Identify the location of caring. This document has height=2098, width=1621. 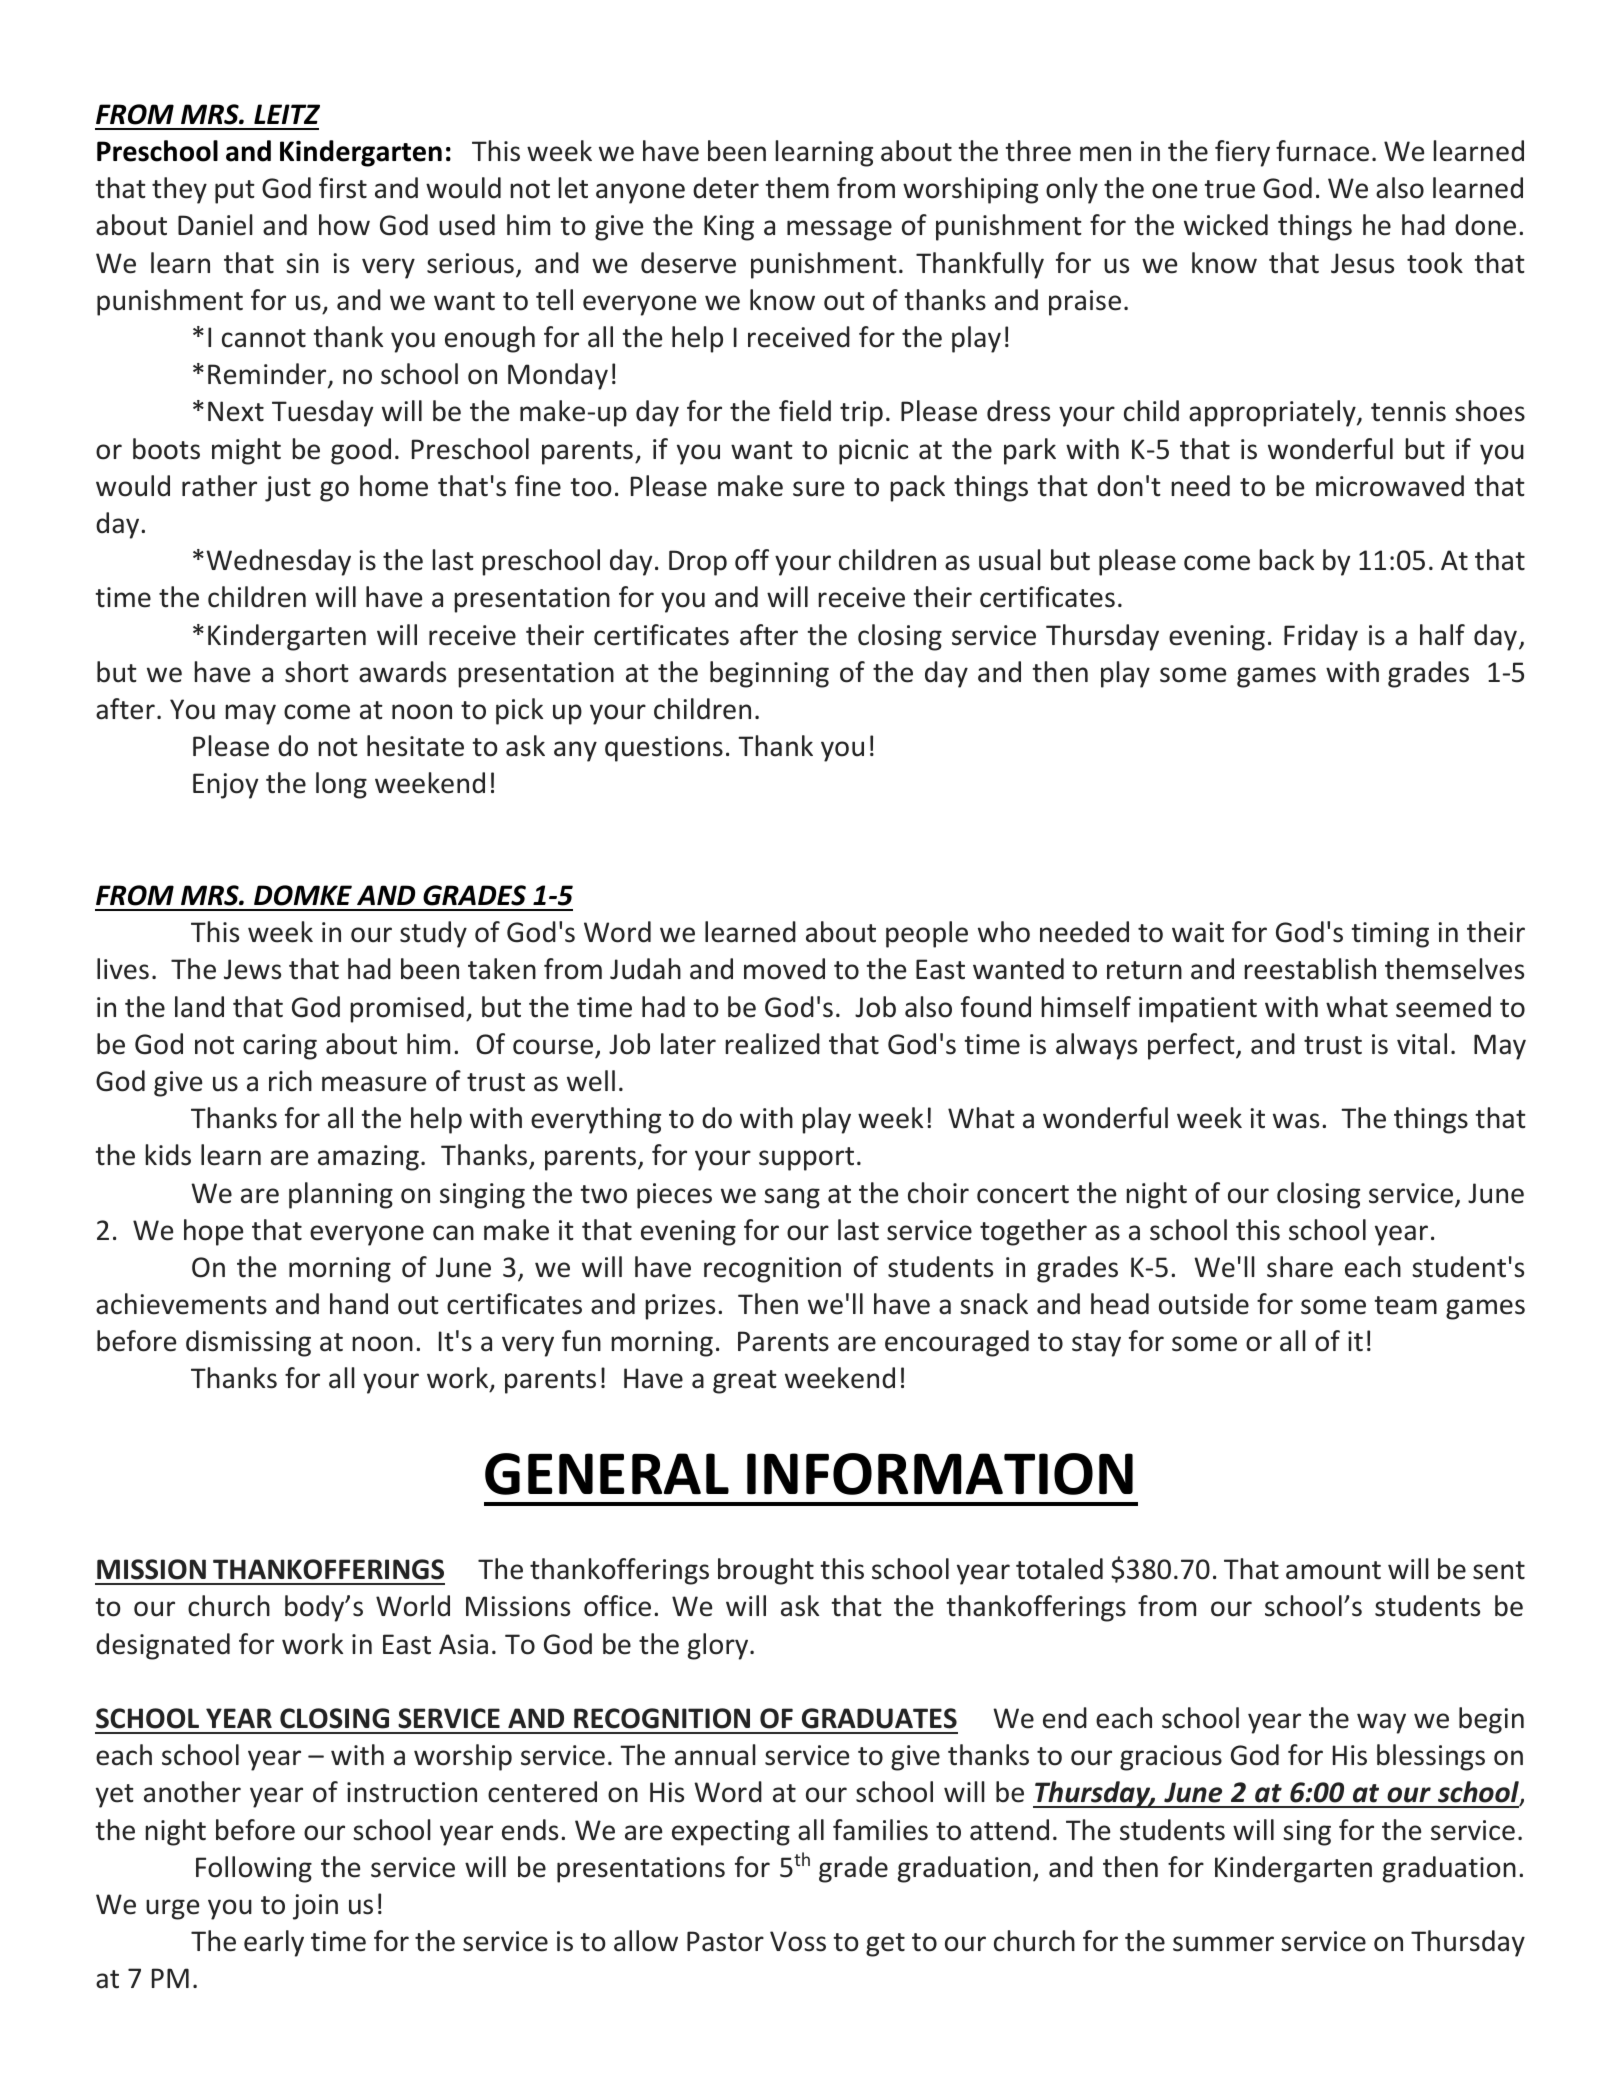
(280, 1047).
